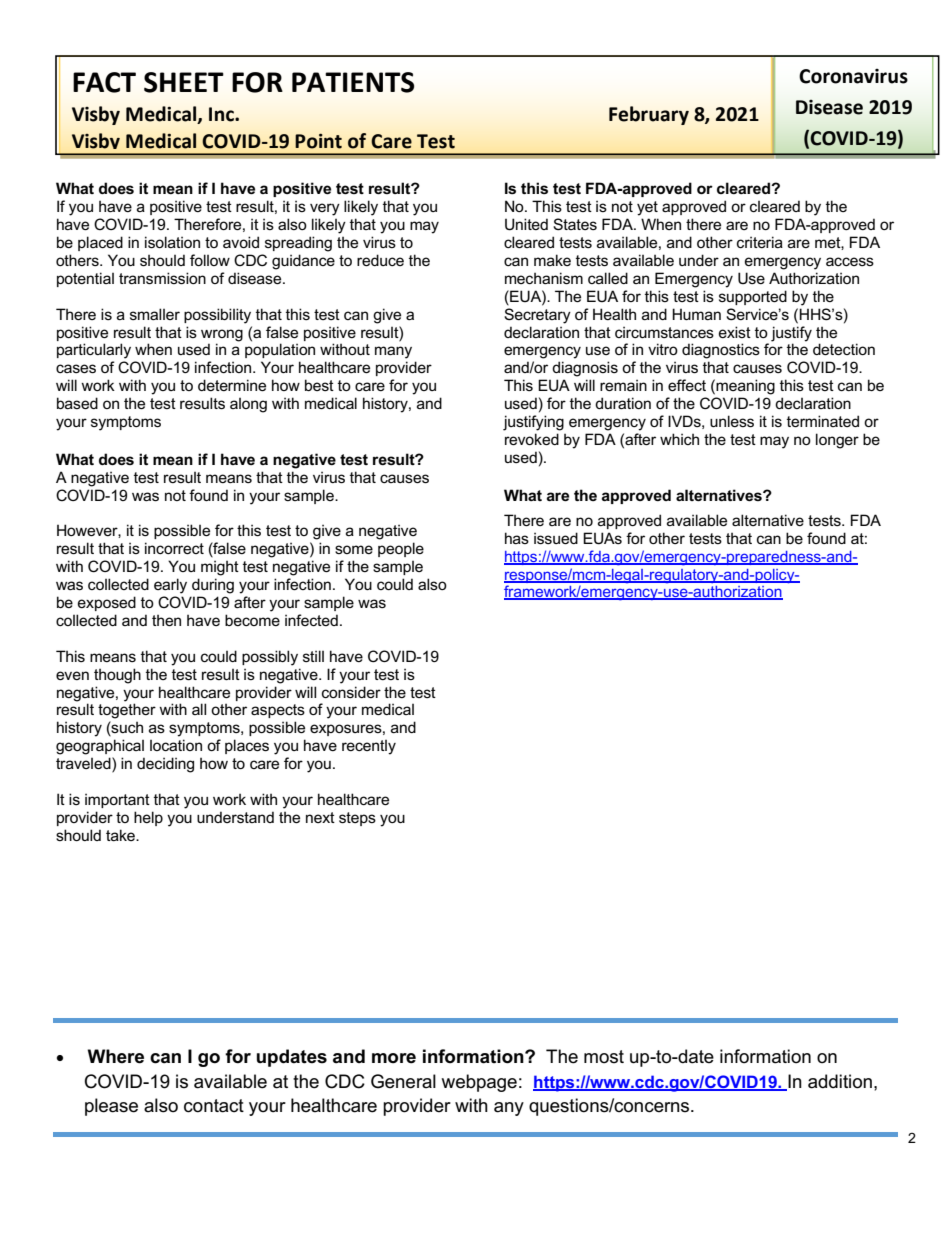  Describe the element at coordinates (401, 549) in the page. I see `people` at that location.
